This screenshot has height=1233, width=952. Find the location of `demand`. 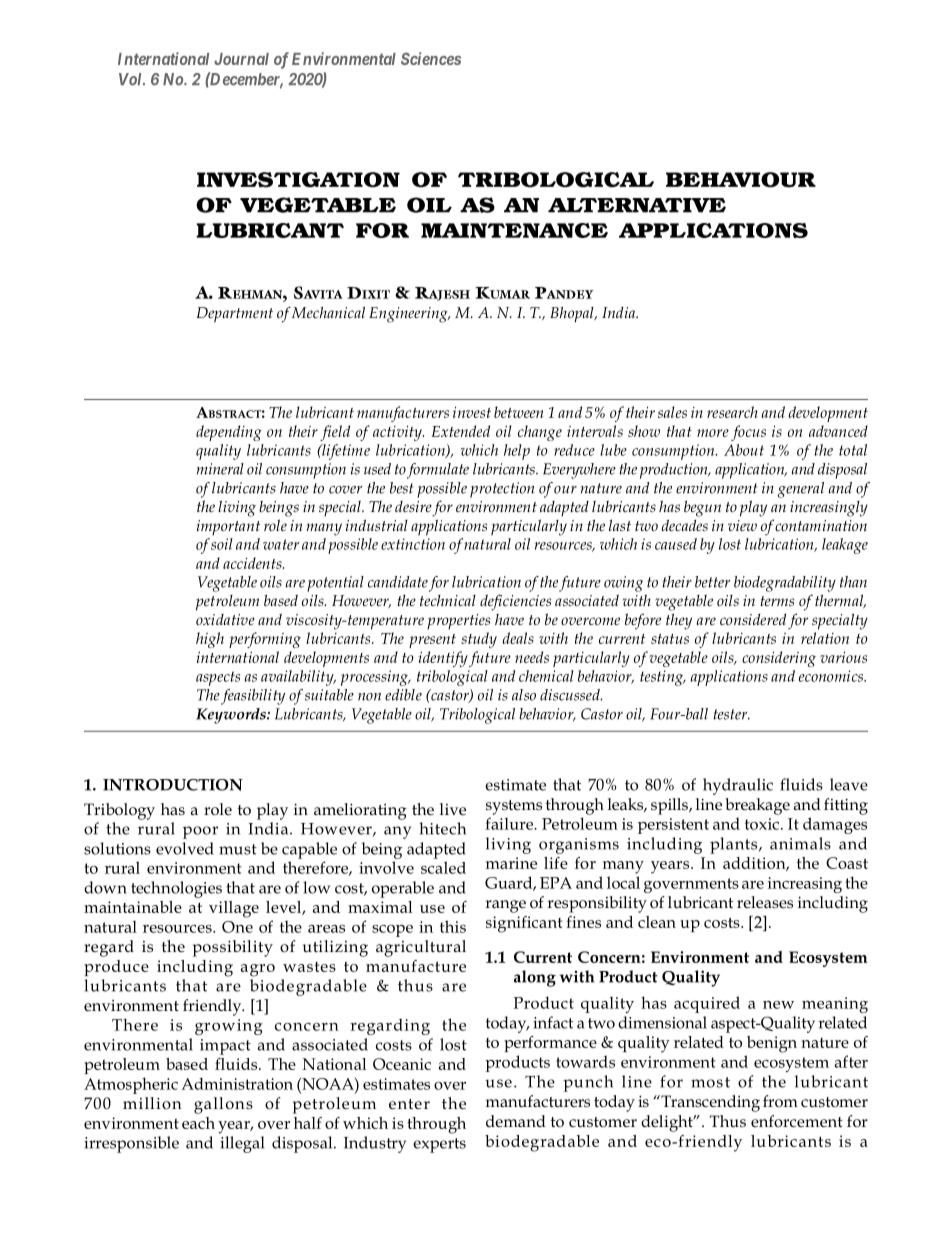

demand is located at coordinates (516, 1121).
